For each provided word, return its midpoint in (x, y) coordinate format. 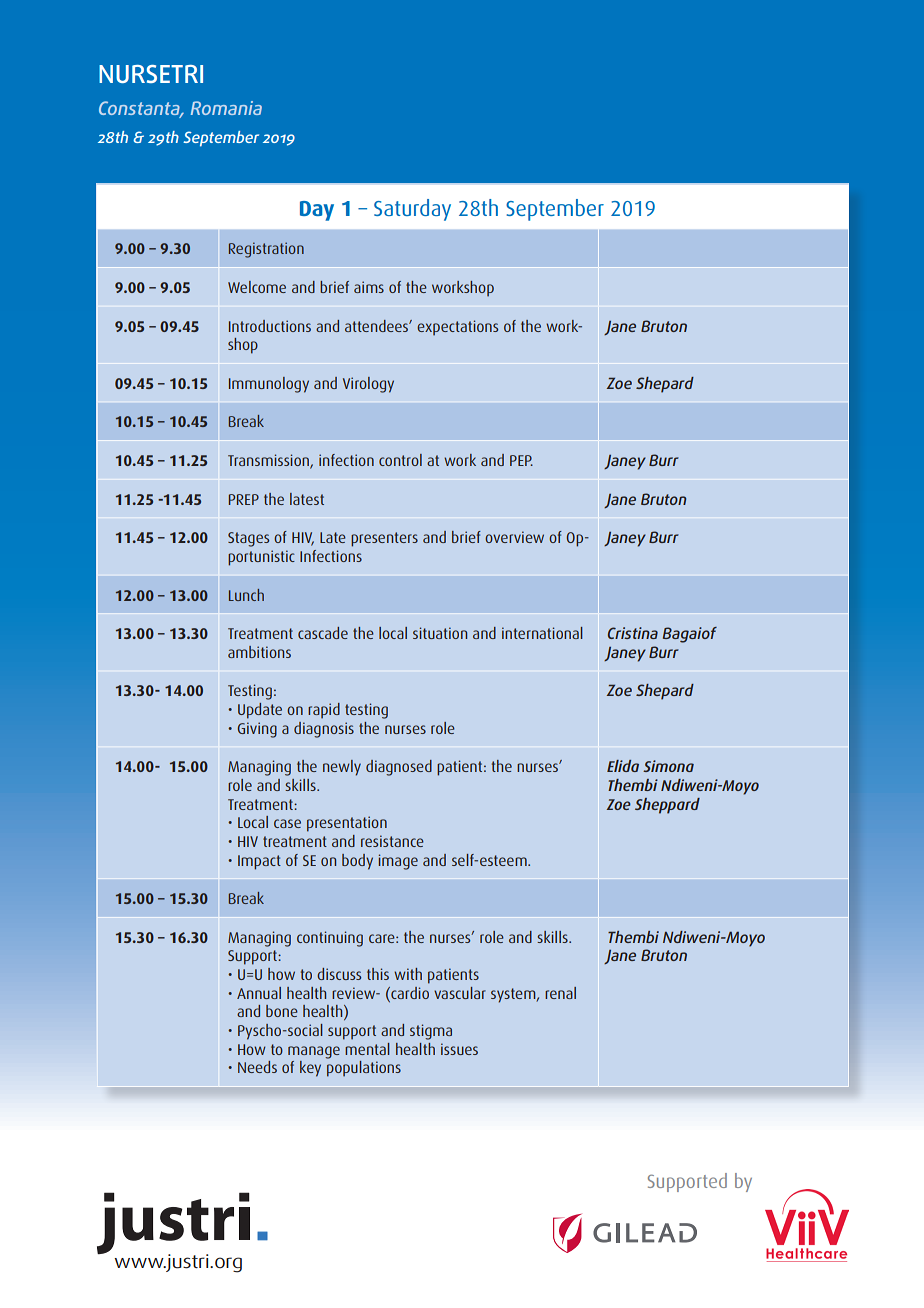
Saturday (412, 210)
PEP (521, 460)
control (400, 460)
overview (514, 537)
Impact (259, 862)
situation (440, 633)
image (398, 862)
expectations (457, 328)
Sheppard (667, 806)
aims (369, 287)
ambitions (259, 652)
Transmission (269, 461)
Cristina (633, 633)
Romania (226, 108)
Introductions (270, 326)
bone (282, 1011)
